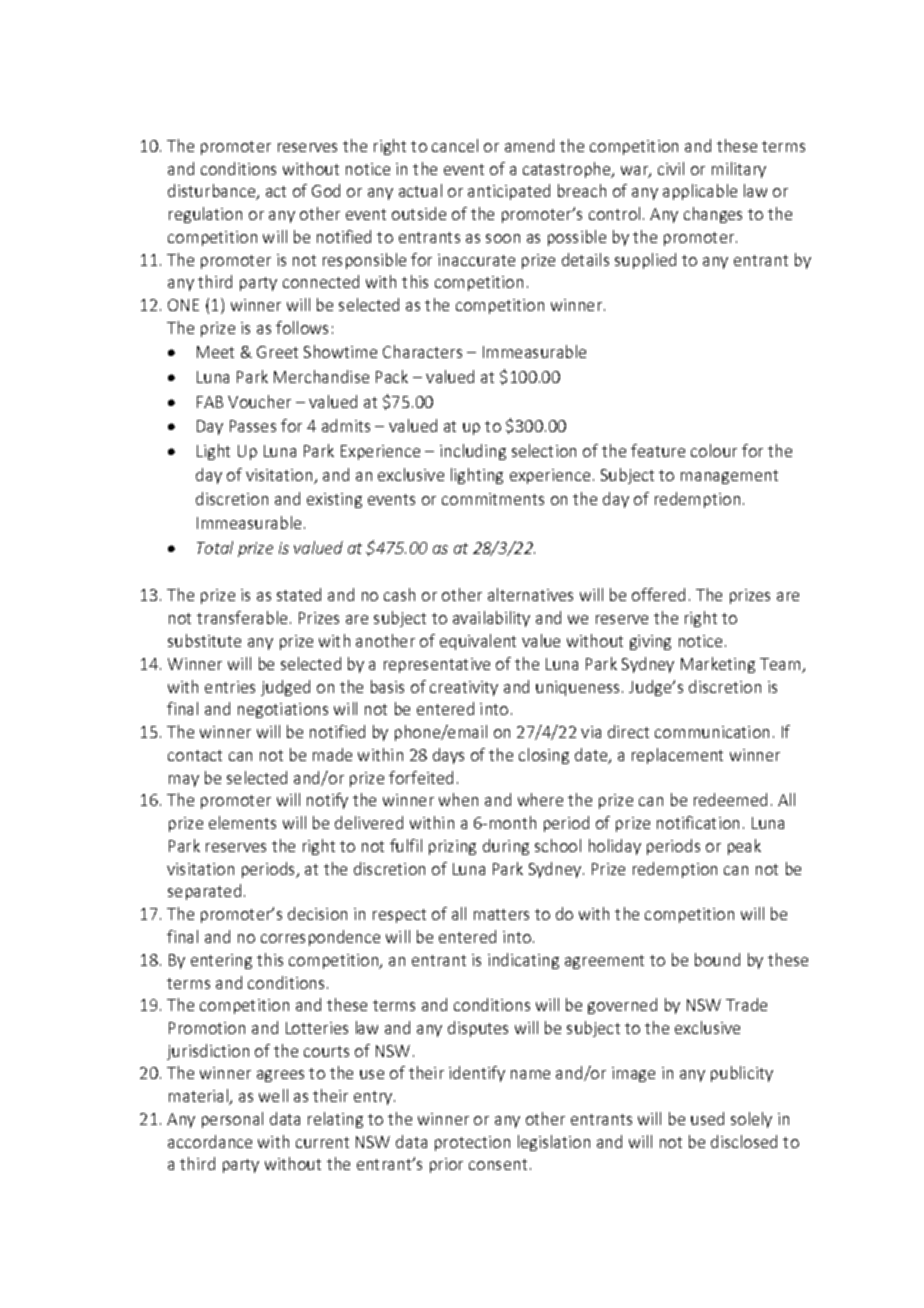 This screenshot has width=924, height=1308. What do you see at coordinates (729, 477) in the screenshot?
I see `management` at bounding box center [729, 477].
